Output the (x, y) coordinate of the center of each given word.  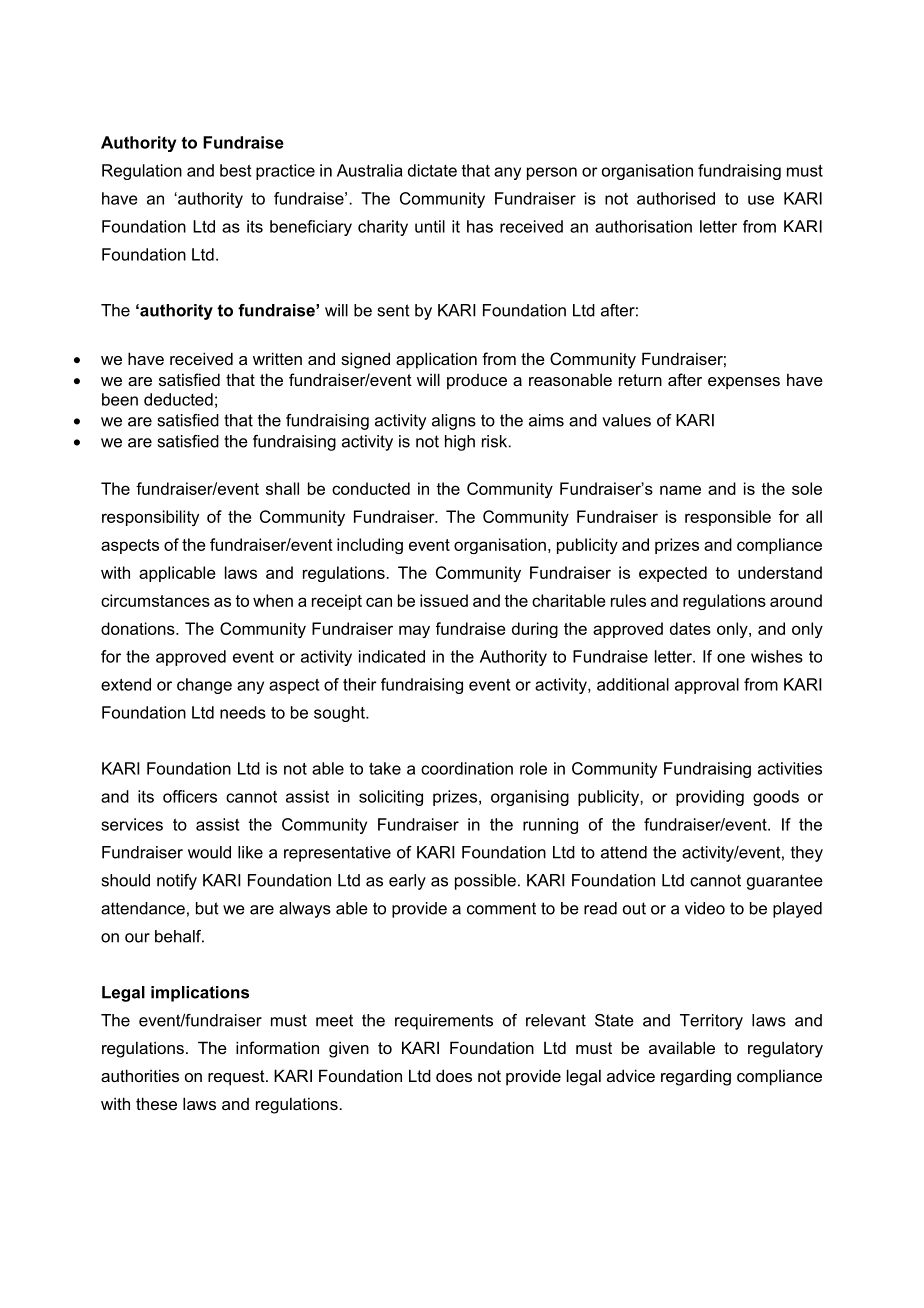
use (761, 200)
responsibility (150, 518)
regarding (696, 1077)
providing (710, 798)
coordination (467, 768)
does (454, 1075)
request (237, 1078)
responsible (728, 518)
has (480, 226)
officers (190, 796)
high (460, 443)
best (235, 170)
